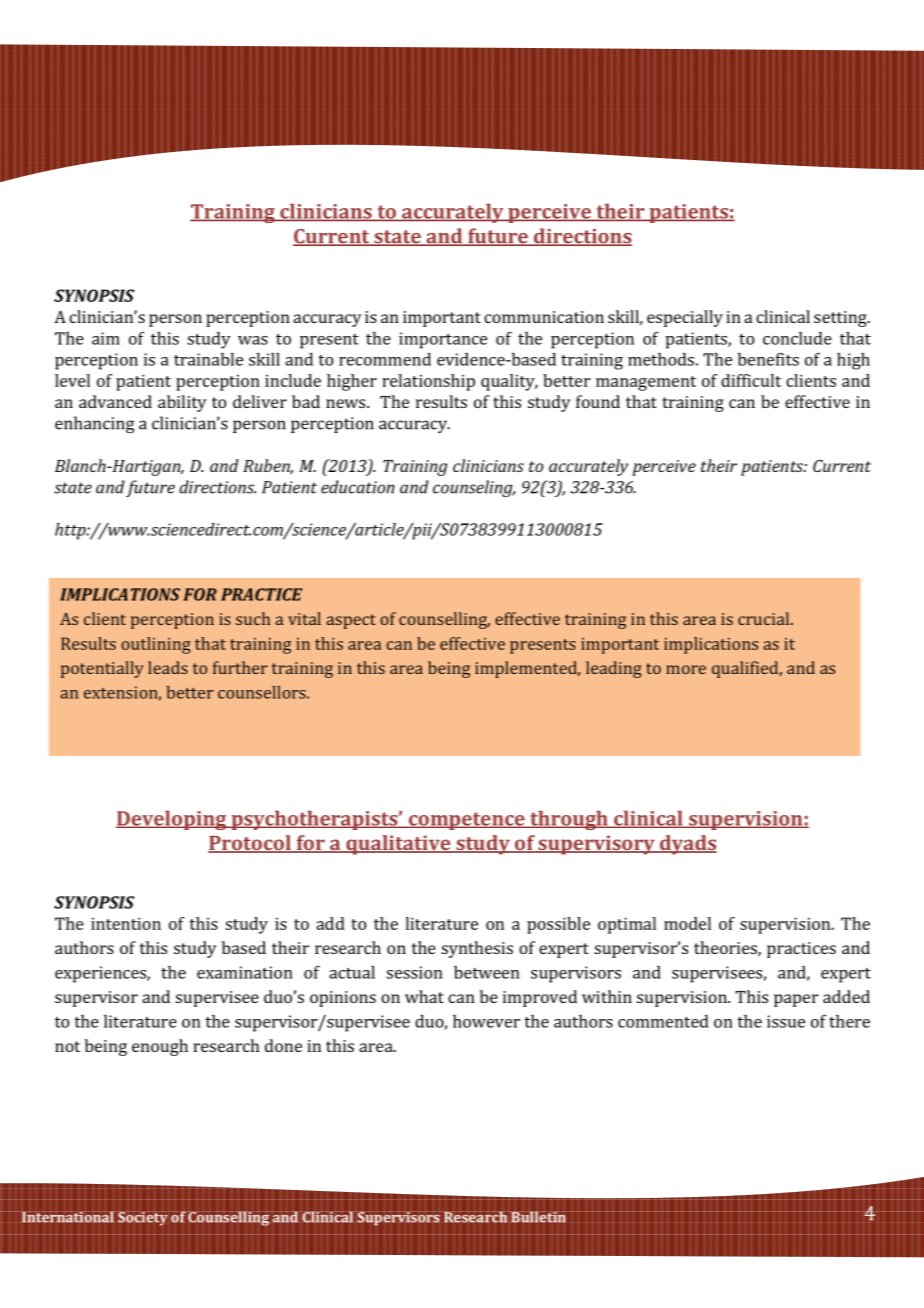 The image size is (924, 1308). What do you see at coordinates (537, 1217) in the screenshot?
I see `Bulletin` at bounding box center [537, 1217].
